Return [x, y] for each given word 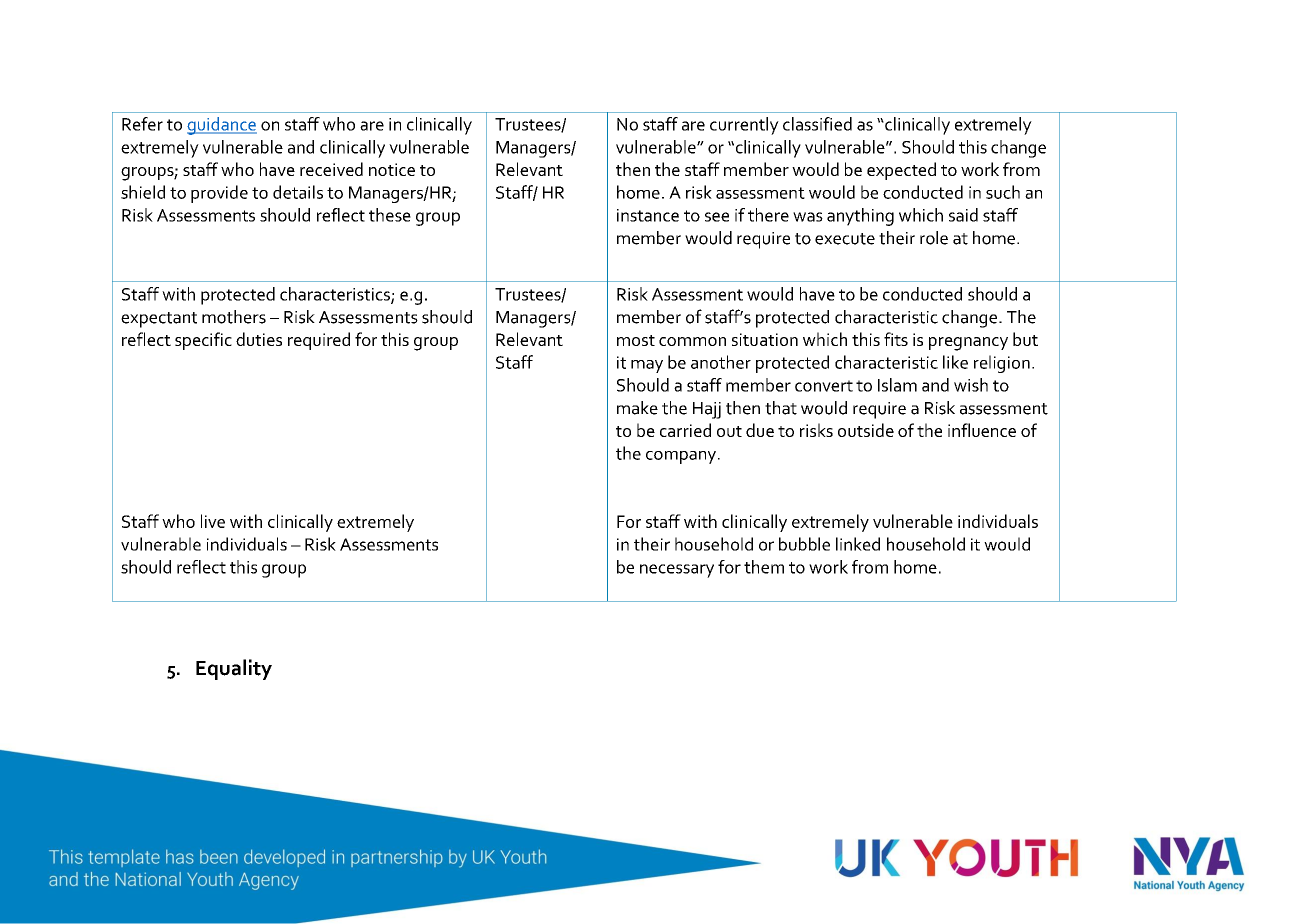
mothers [234, 317]
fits [896, 339]
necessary [677, 571]
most [636, 340]
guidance [222, 126]
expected [901, 171]
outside [866, 430]
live [213, 521]
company [682, 457]
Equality [234, 669]
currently [744, 126]
